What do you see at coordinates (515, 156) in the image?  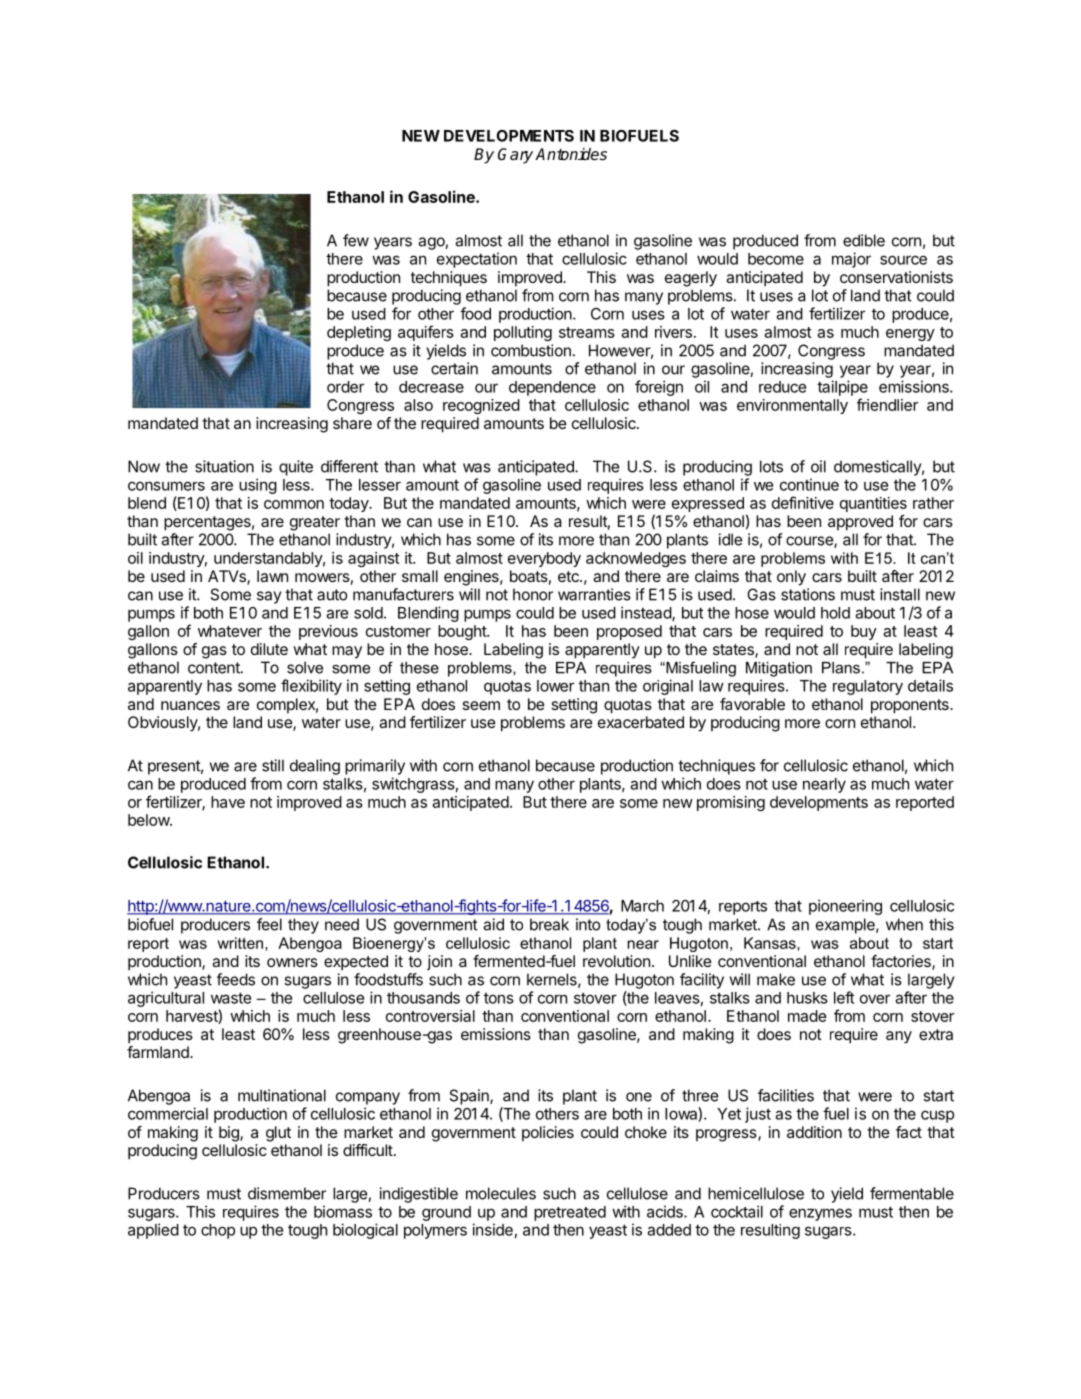 I see `Gary` at bounding box center [515, 156].
